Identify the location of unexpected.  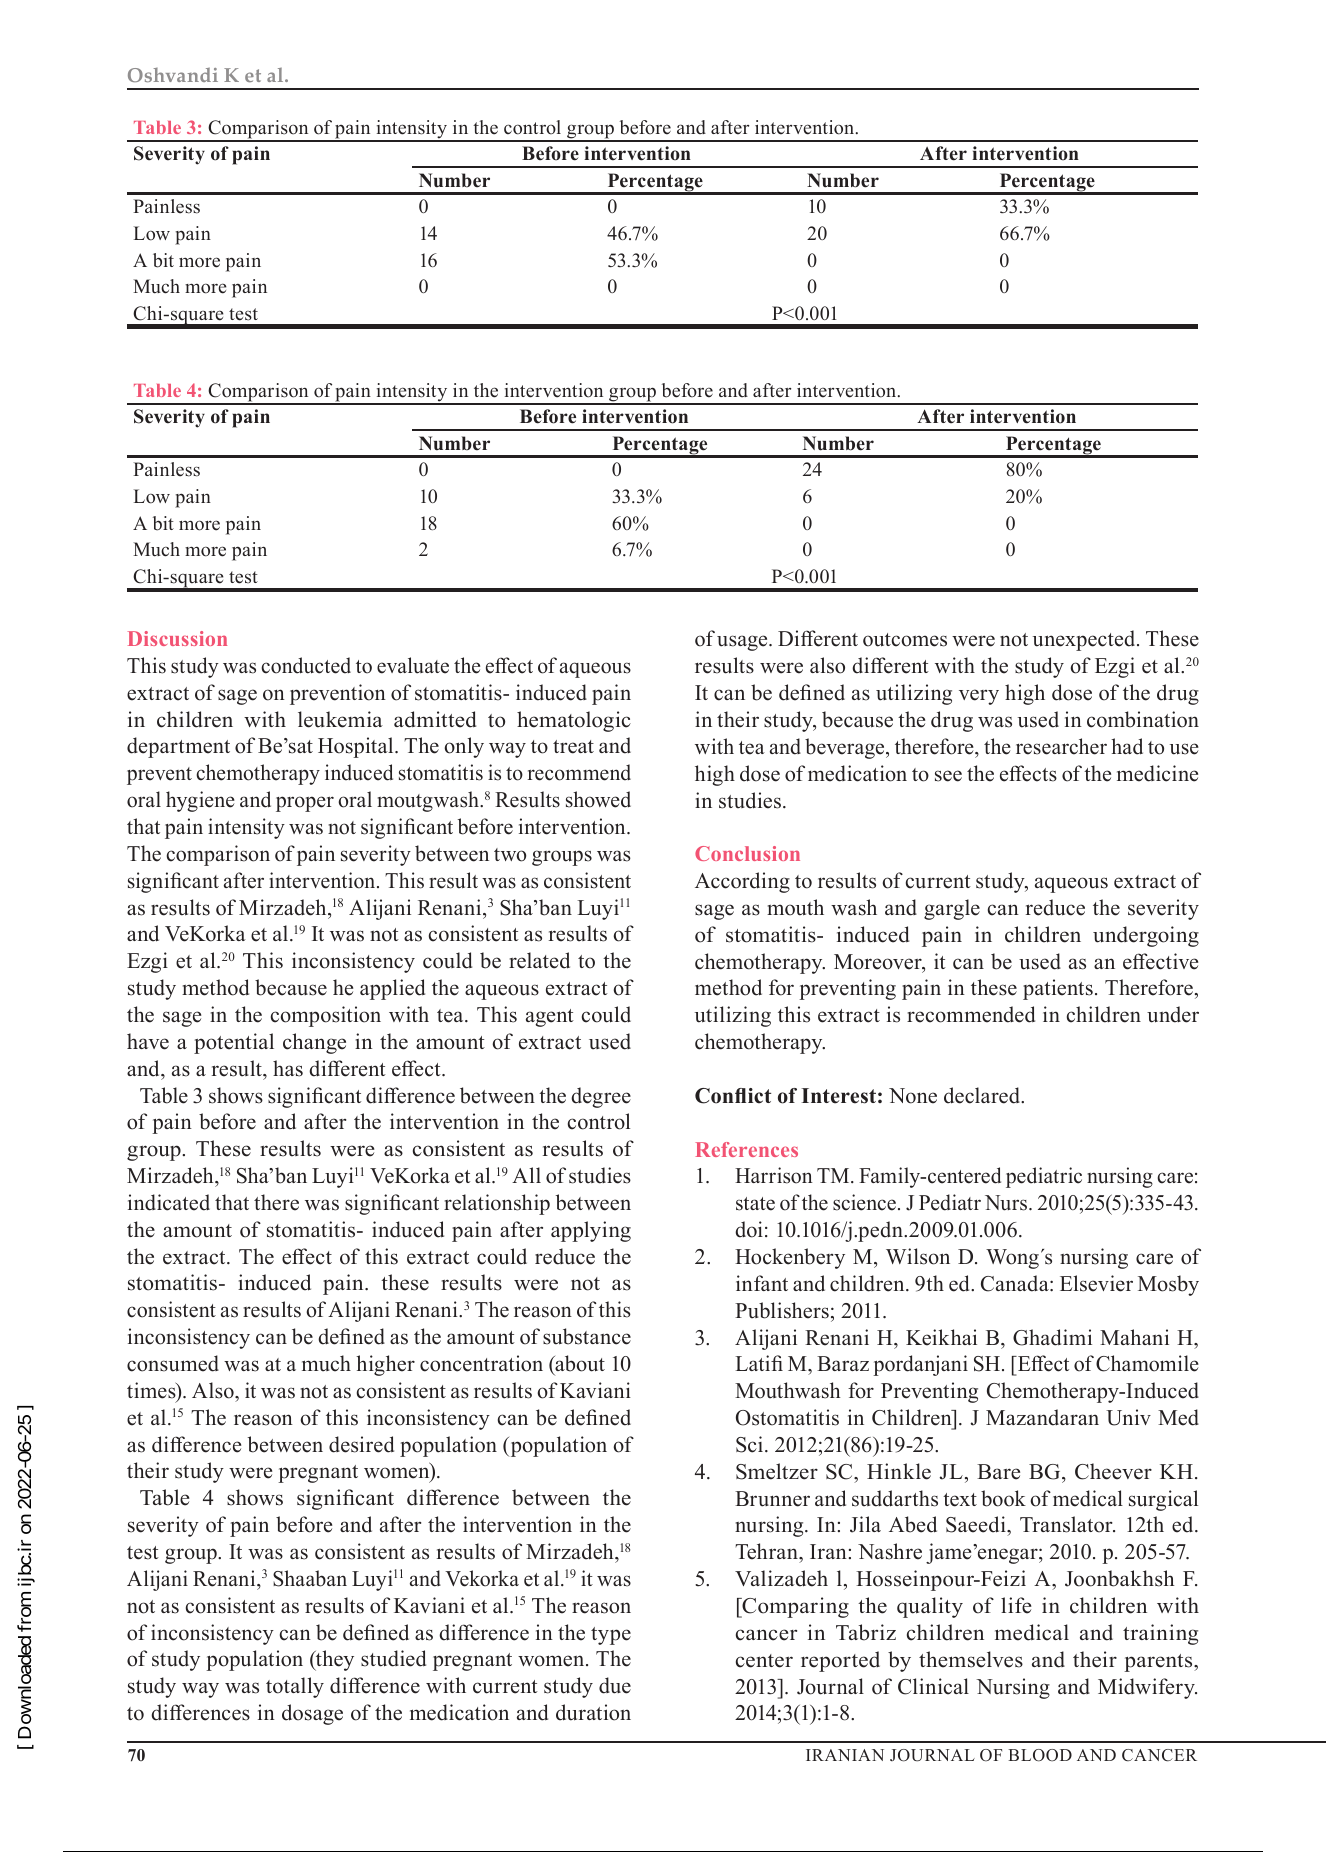
(1085, 640).
